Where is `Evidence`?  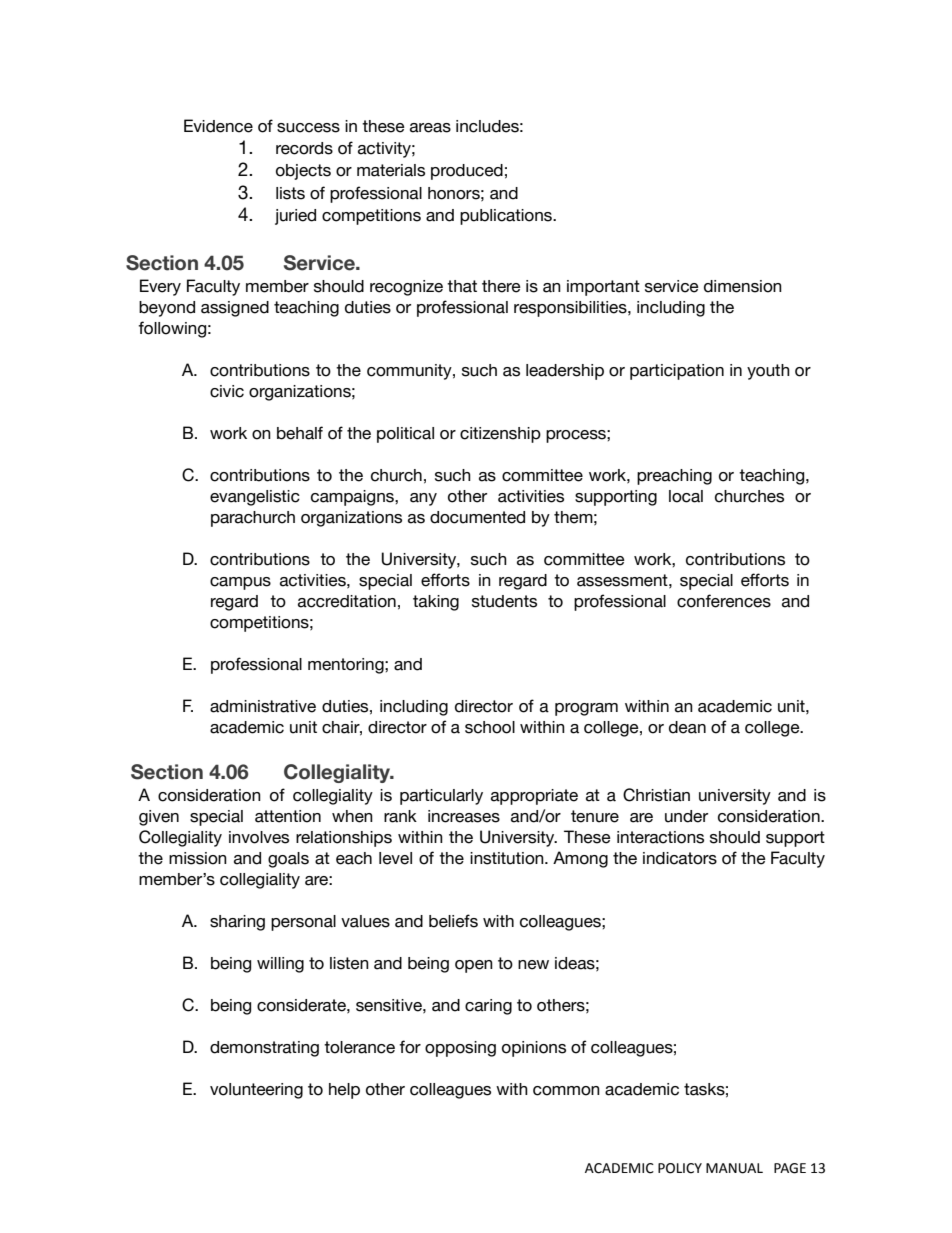
Evidence is located at coordinates (218, 126).
